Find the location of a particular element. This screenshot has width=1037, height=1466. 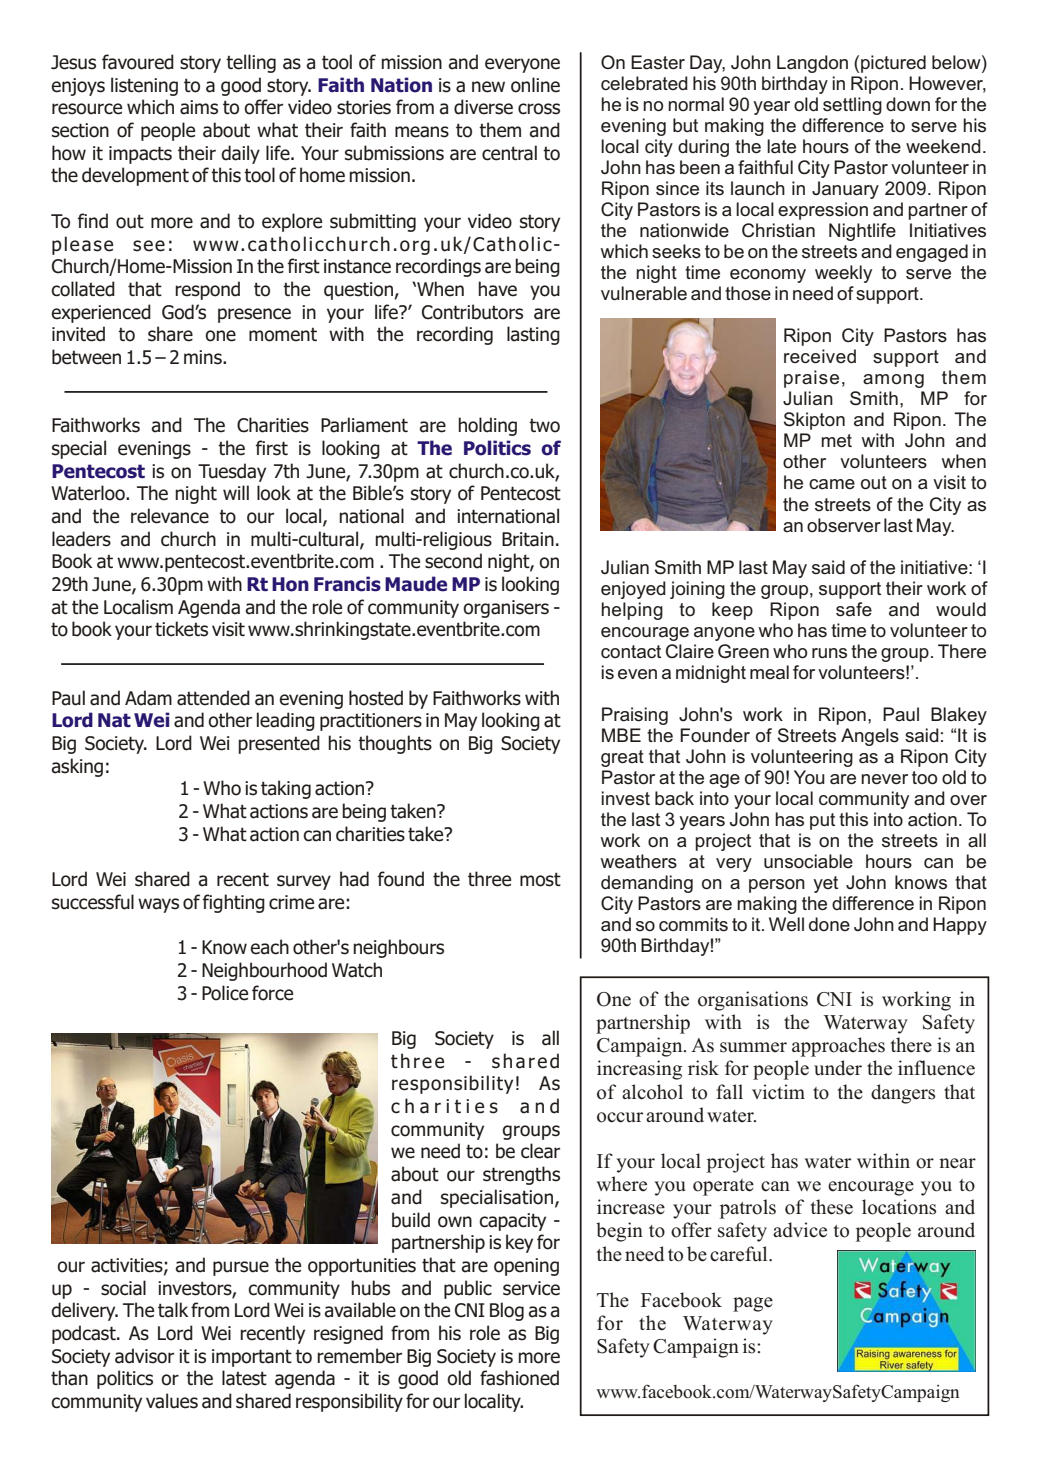

most is located at coordinates (540, 879).
